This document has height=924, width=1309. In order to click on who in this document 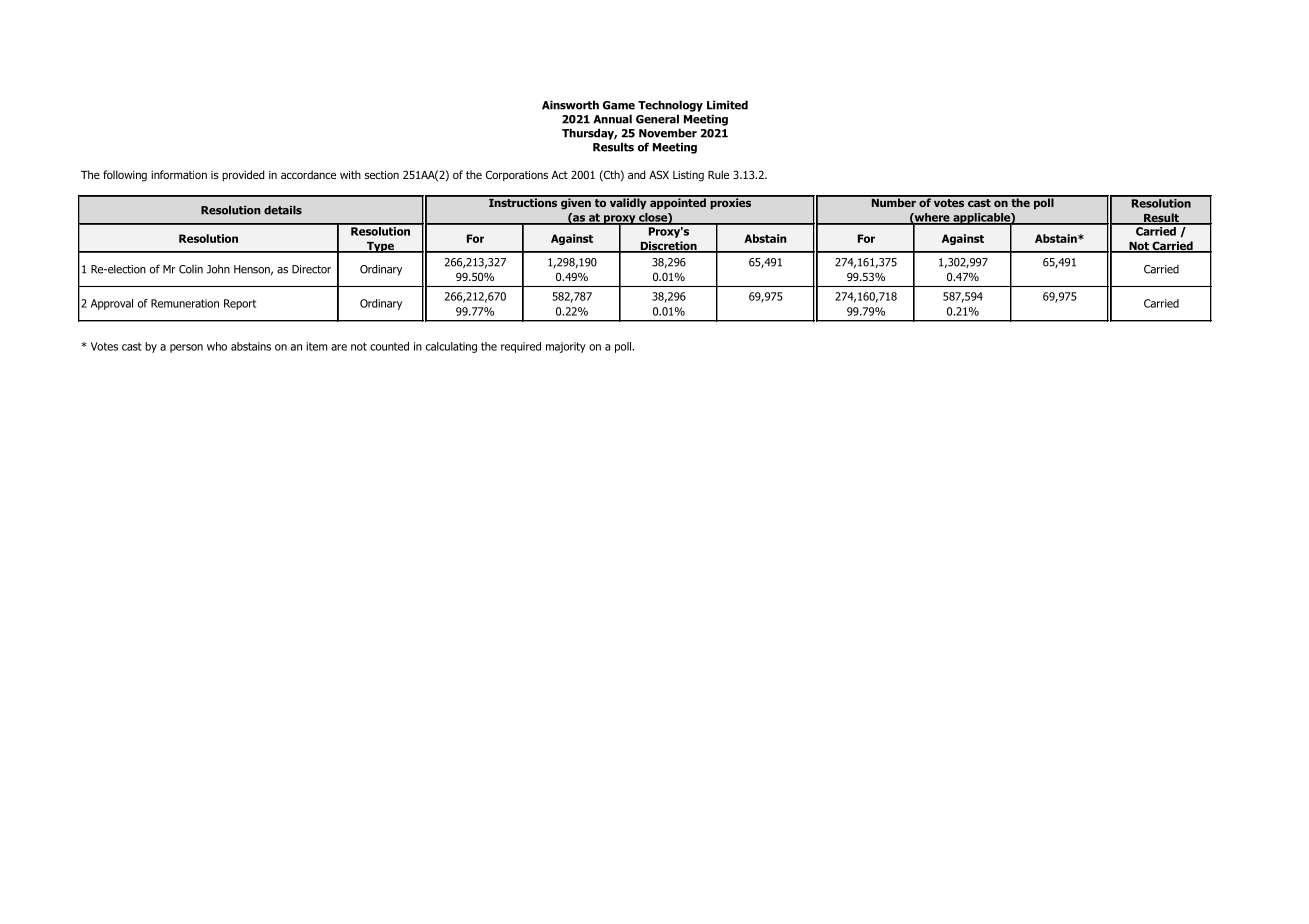, I will do `click(217, 346)`.
